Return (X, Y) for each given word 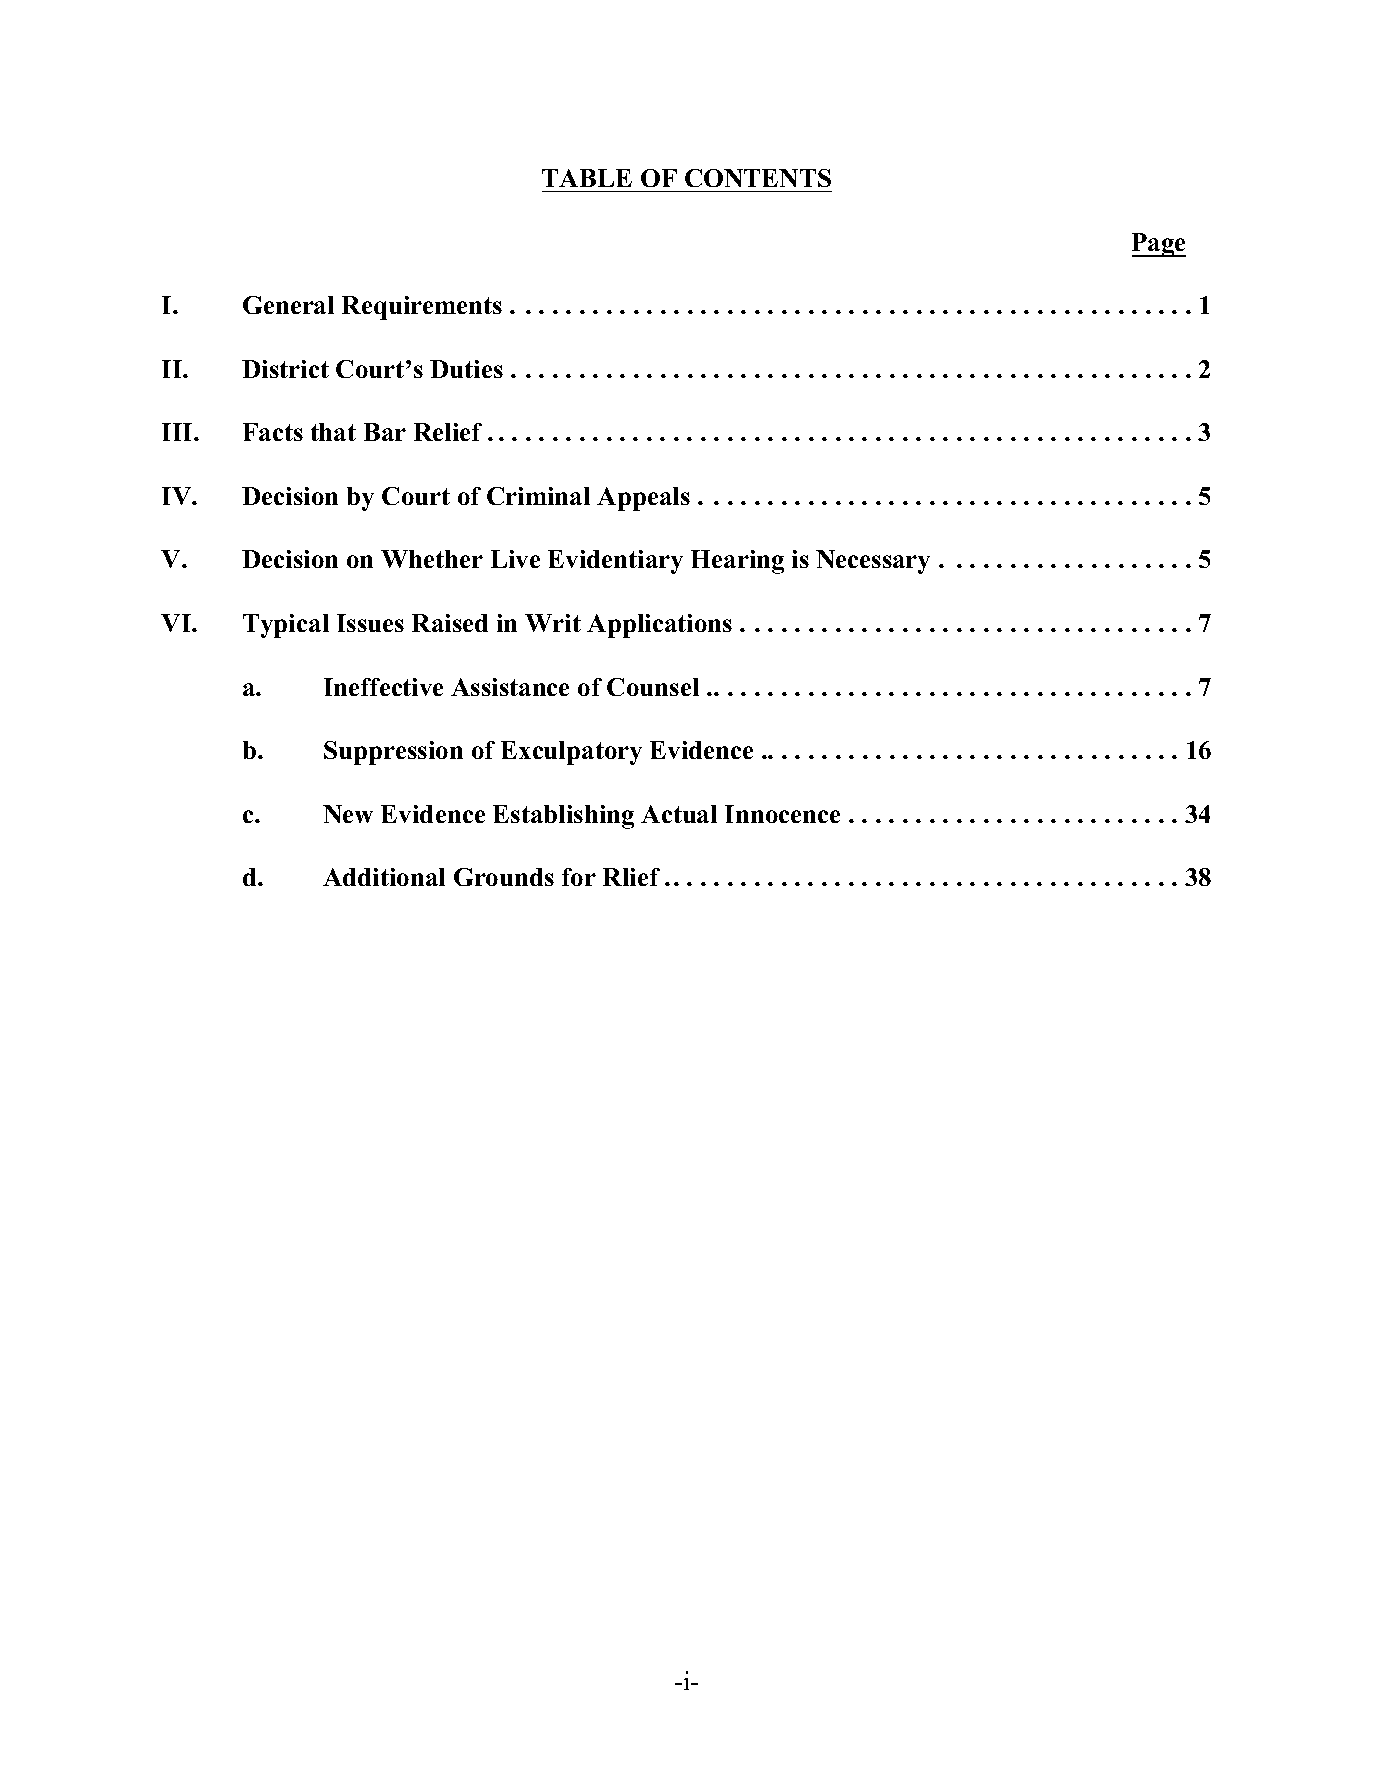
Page (1159, 245)
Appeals (643, 499)
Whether (432, 559)
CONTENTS (758, 178)
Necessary (873, 562)
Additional (384, 877)
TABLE (587, 178)
